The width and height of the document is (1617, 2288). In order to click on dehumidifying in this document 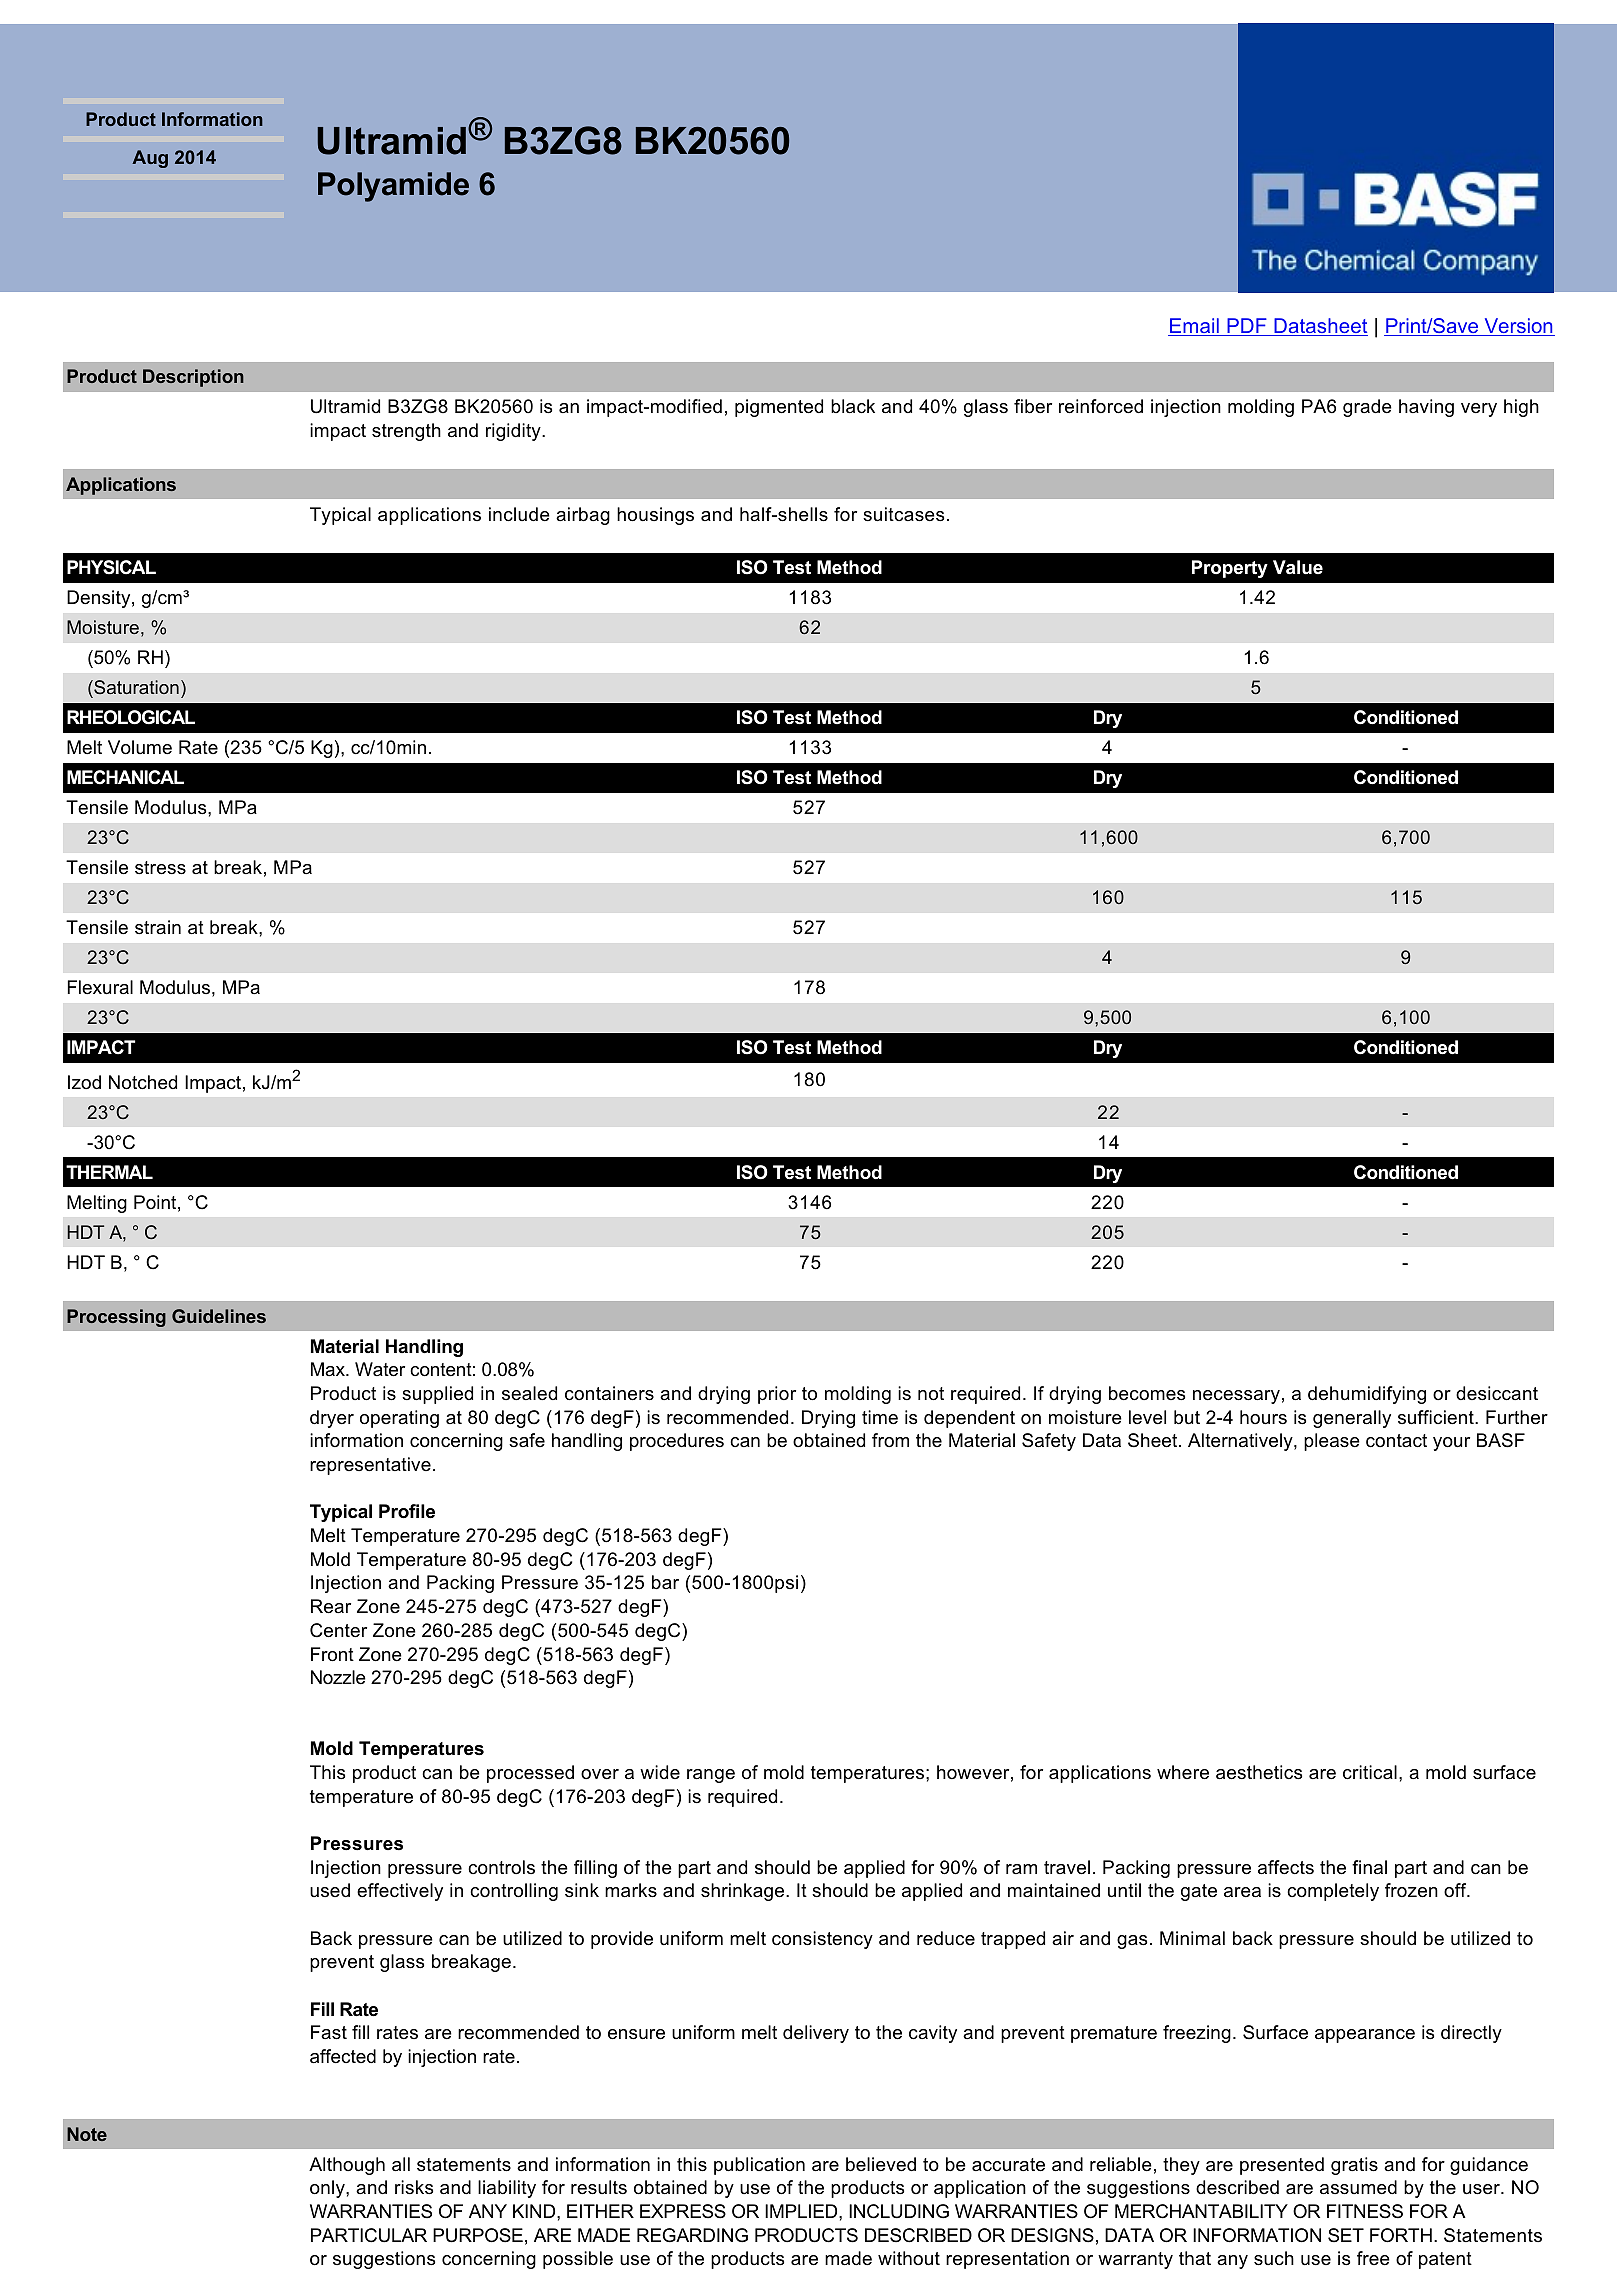, I will do `click(1367, 1395)`.
